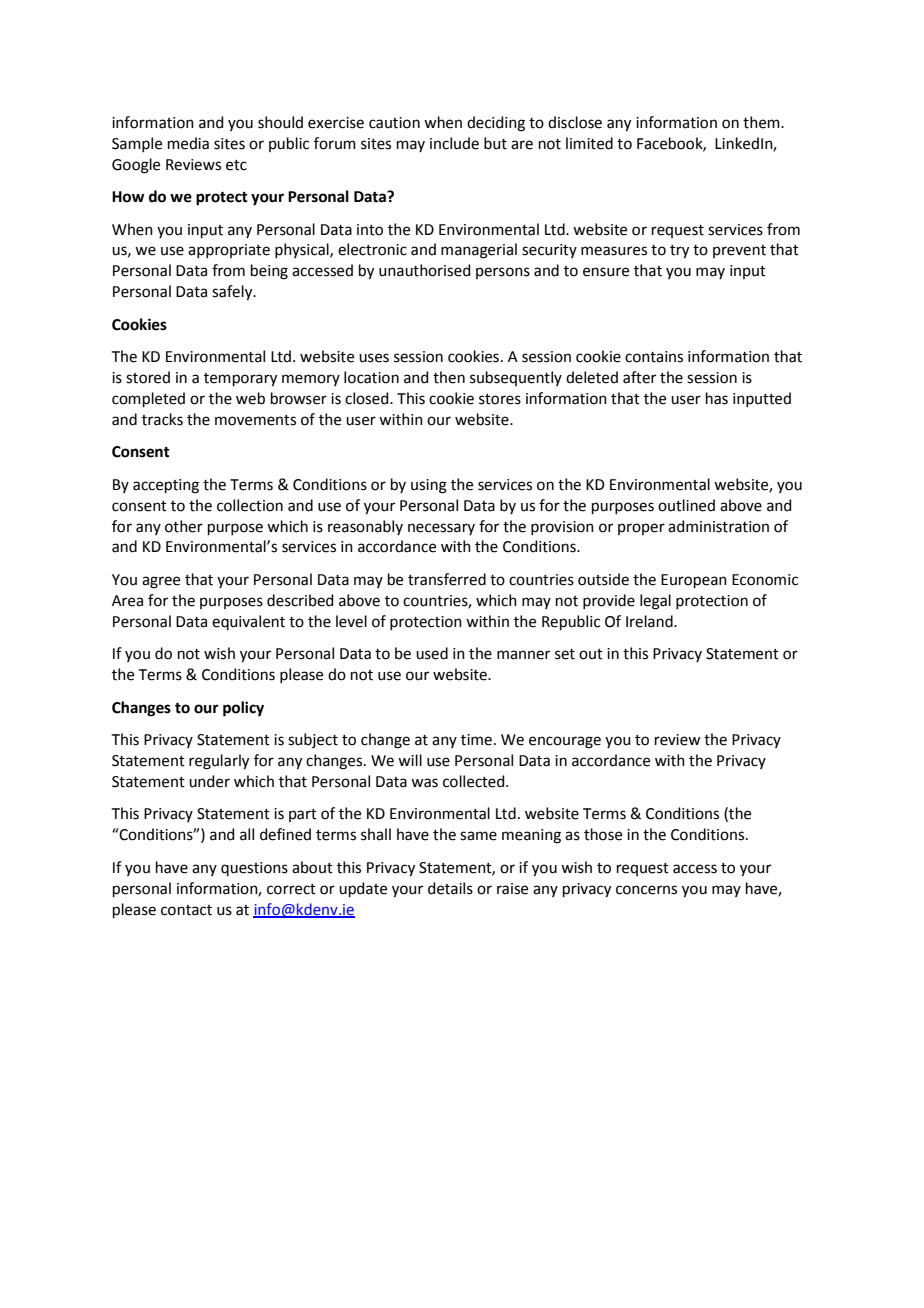 The image size is (924, 1308). Describe the element at coordinates (454, 143) in the page. I see `include` at that location.
